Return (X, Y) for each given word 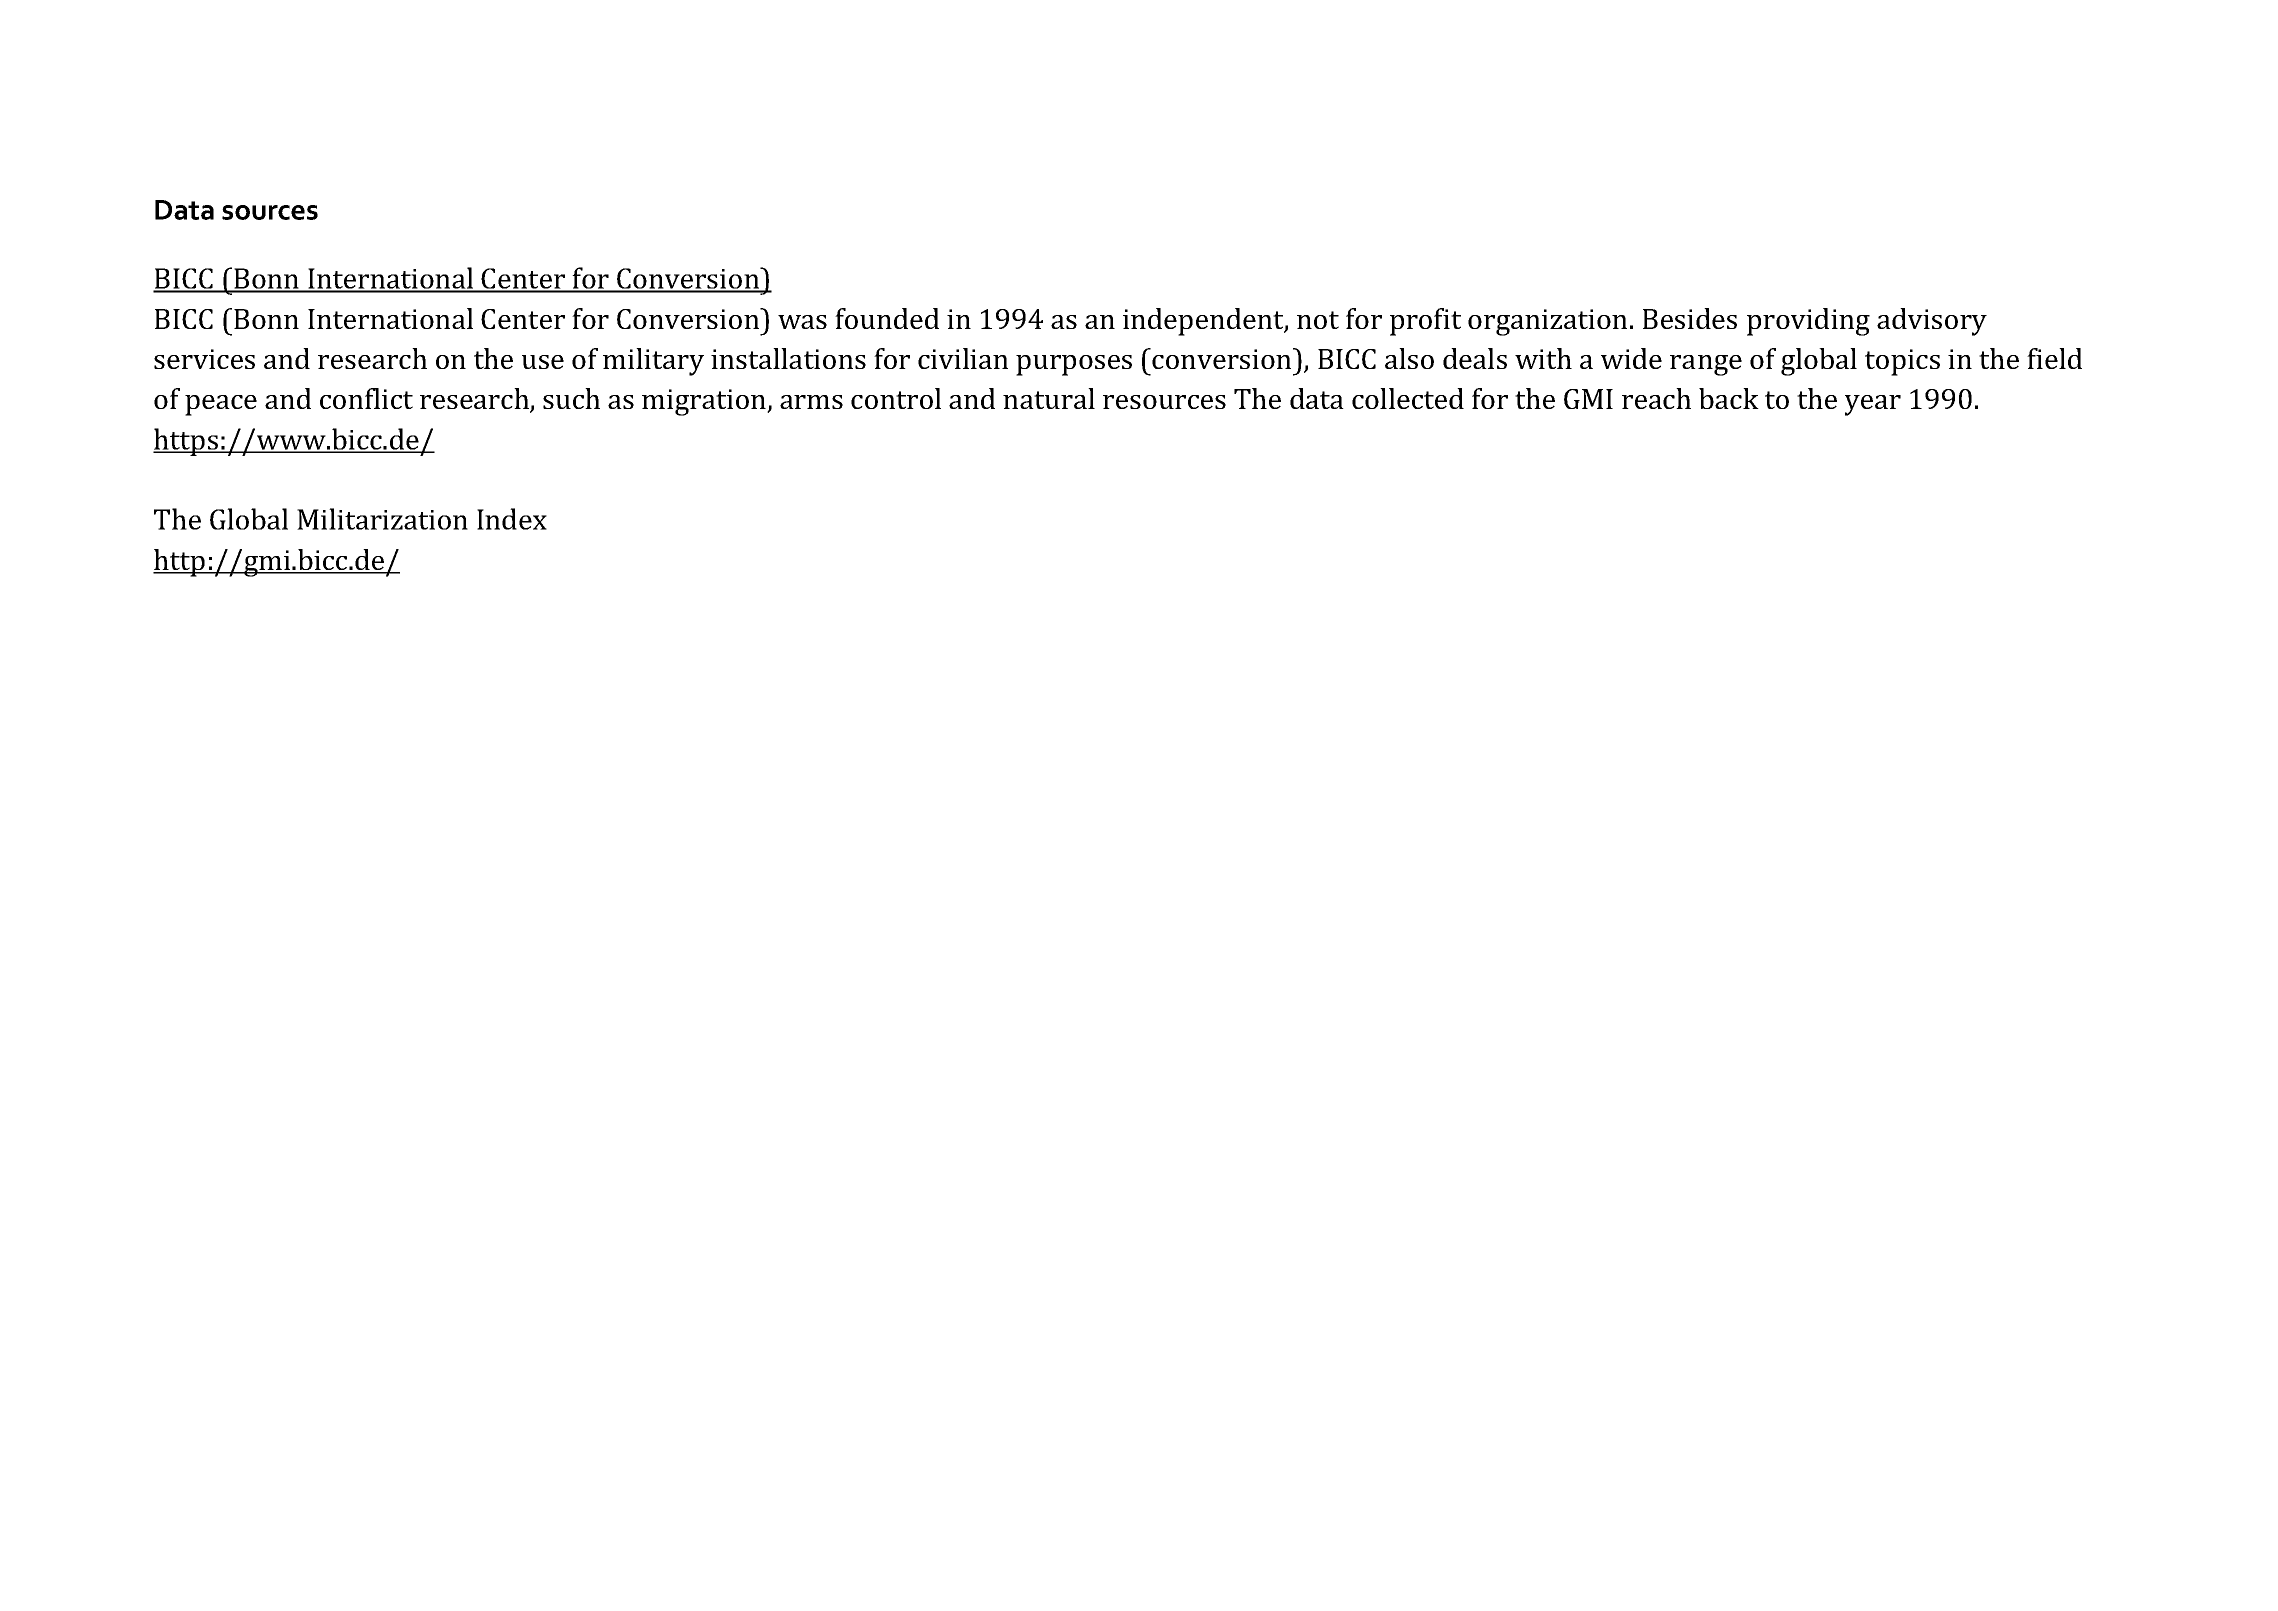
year (1873, 405)
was (802, 322)
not (1318, 320)
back (1729, 398)
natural (1049, 398)
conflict (366, 398)
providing (1808, 322)
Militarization (382, 519)
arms (811, 402)
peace (221, 405)
